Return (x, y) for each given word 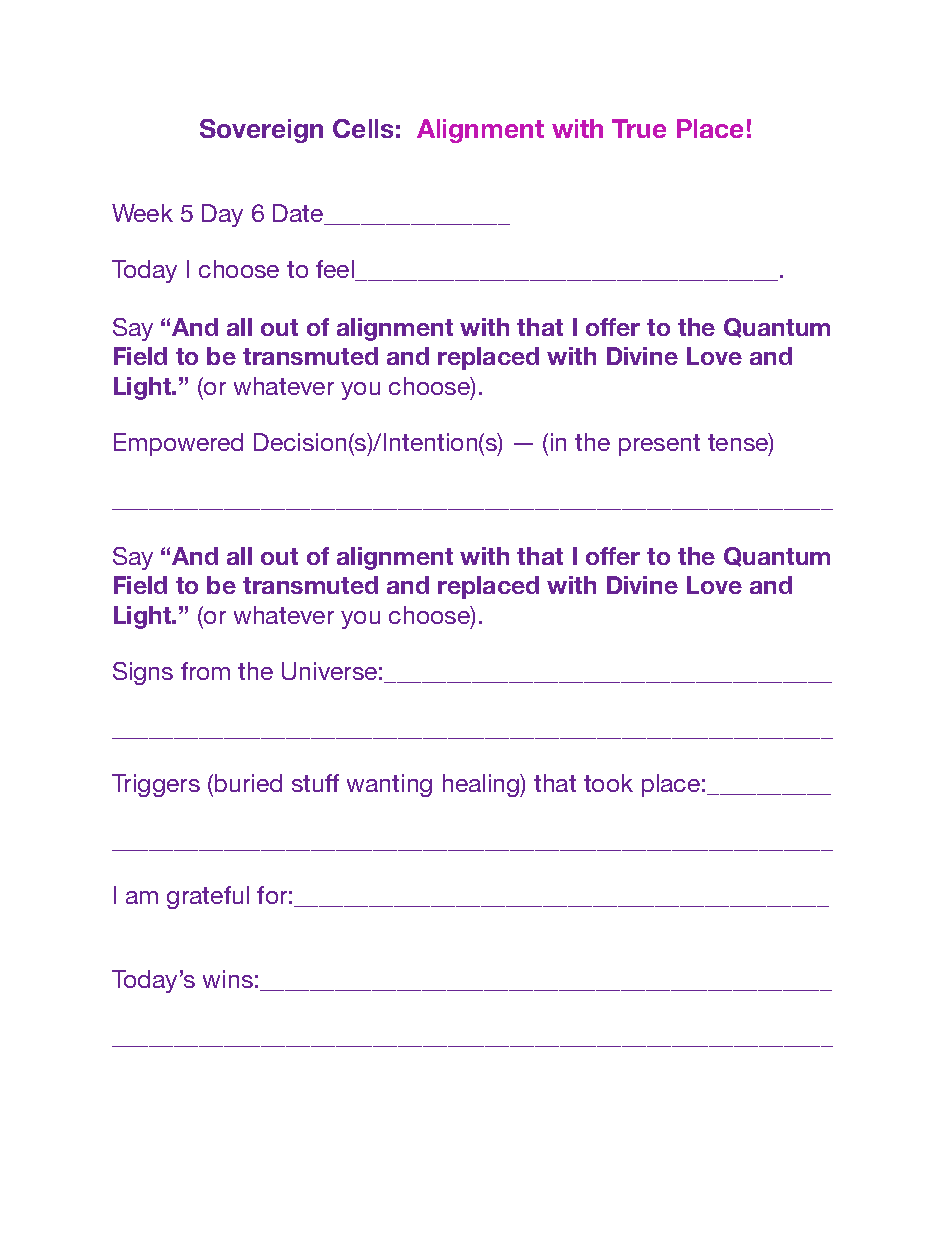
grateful (208, 897)
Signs (143, 673)
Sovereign (261, 131)
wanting (389, 785)
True (639, 128)
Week (142, 213)
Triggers (156, 785)
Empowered (178, 444)
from (205, 671)
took (608, 783)
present (659, 445)
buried (248, 783)
